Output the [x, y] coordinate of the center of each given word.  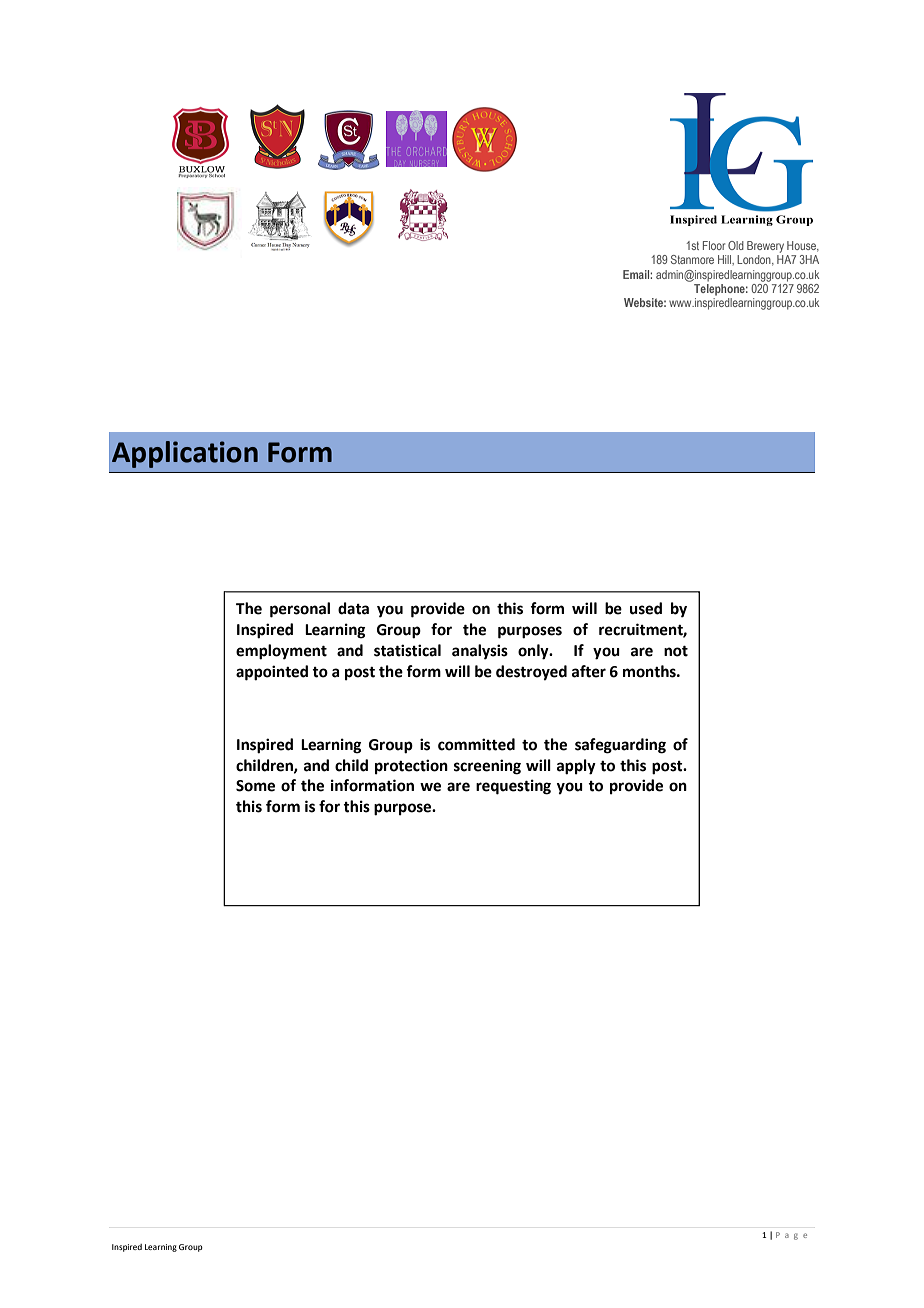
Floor [714, 245]
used [646, 608]
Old [736, 245]
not [676, 651]
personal [300, 610]
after [589, 671]
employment [281, 652]
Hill [725, 259]
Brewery [765, 247]
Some [255, 786]
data [353, 608]
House [803, 246]
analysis [480, 652]
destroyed [531, 673]
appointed [272, 673]
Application [185, 454]
